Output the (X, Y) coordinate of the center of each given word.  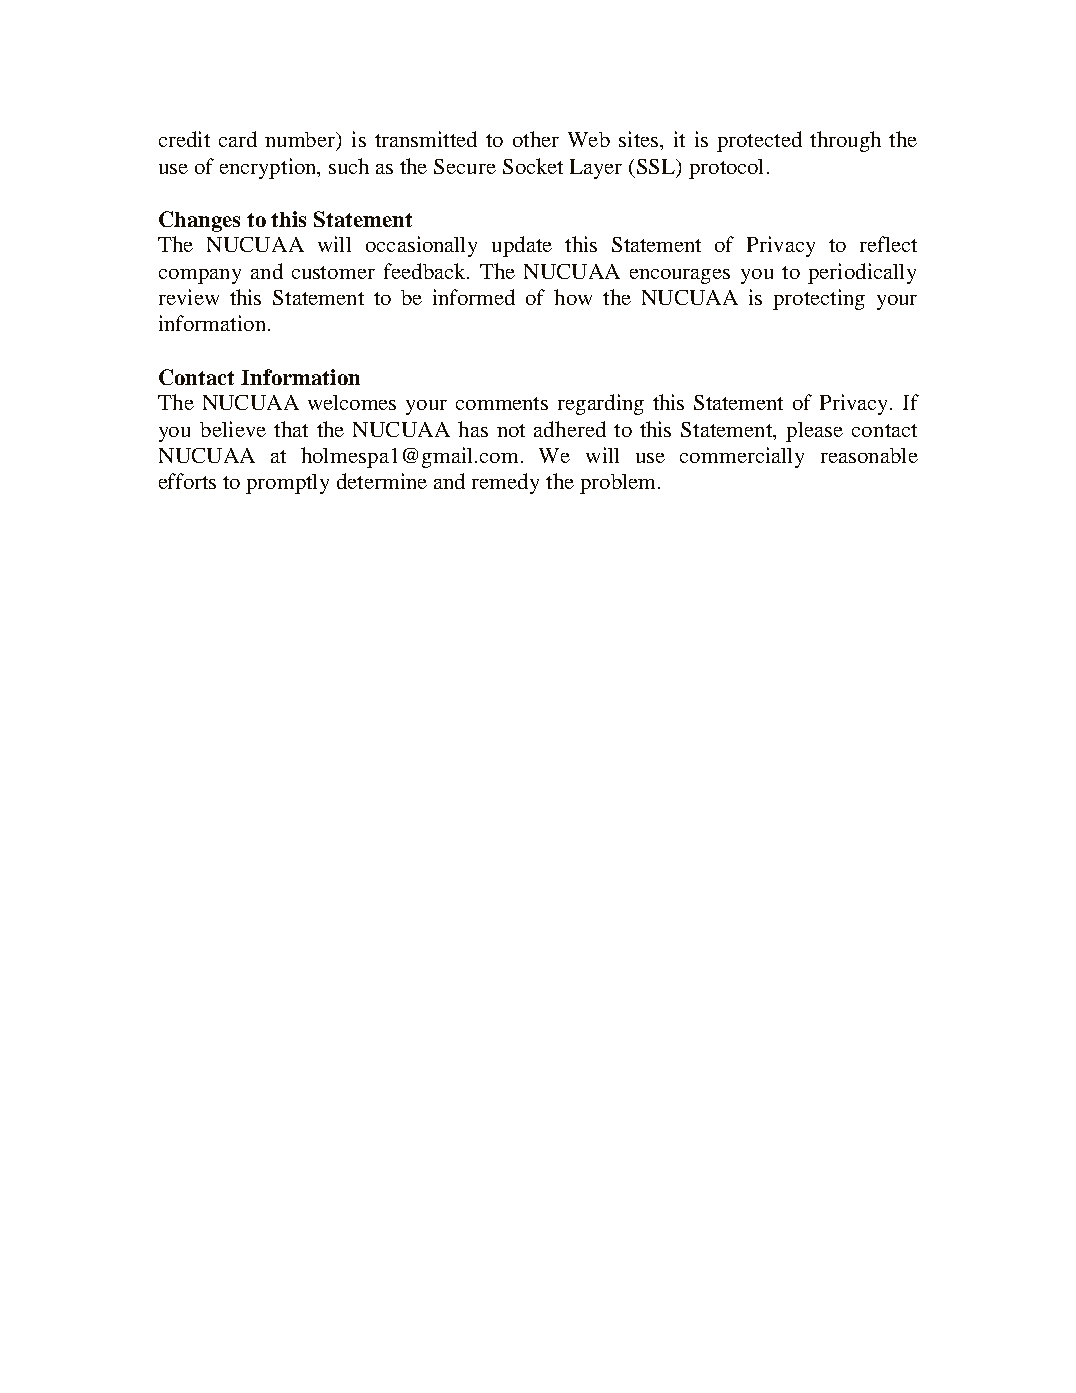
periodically (862, 273)
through (845, 141)
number (301, 141)
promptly (287, 484)
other (536, 139)
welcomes (352, 402)
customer (333, 272)
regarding (601, 404)
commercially (742, 457)
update (522, 246)
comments (502, 403)
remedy (505, 483)
